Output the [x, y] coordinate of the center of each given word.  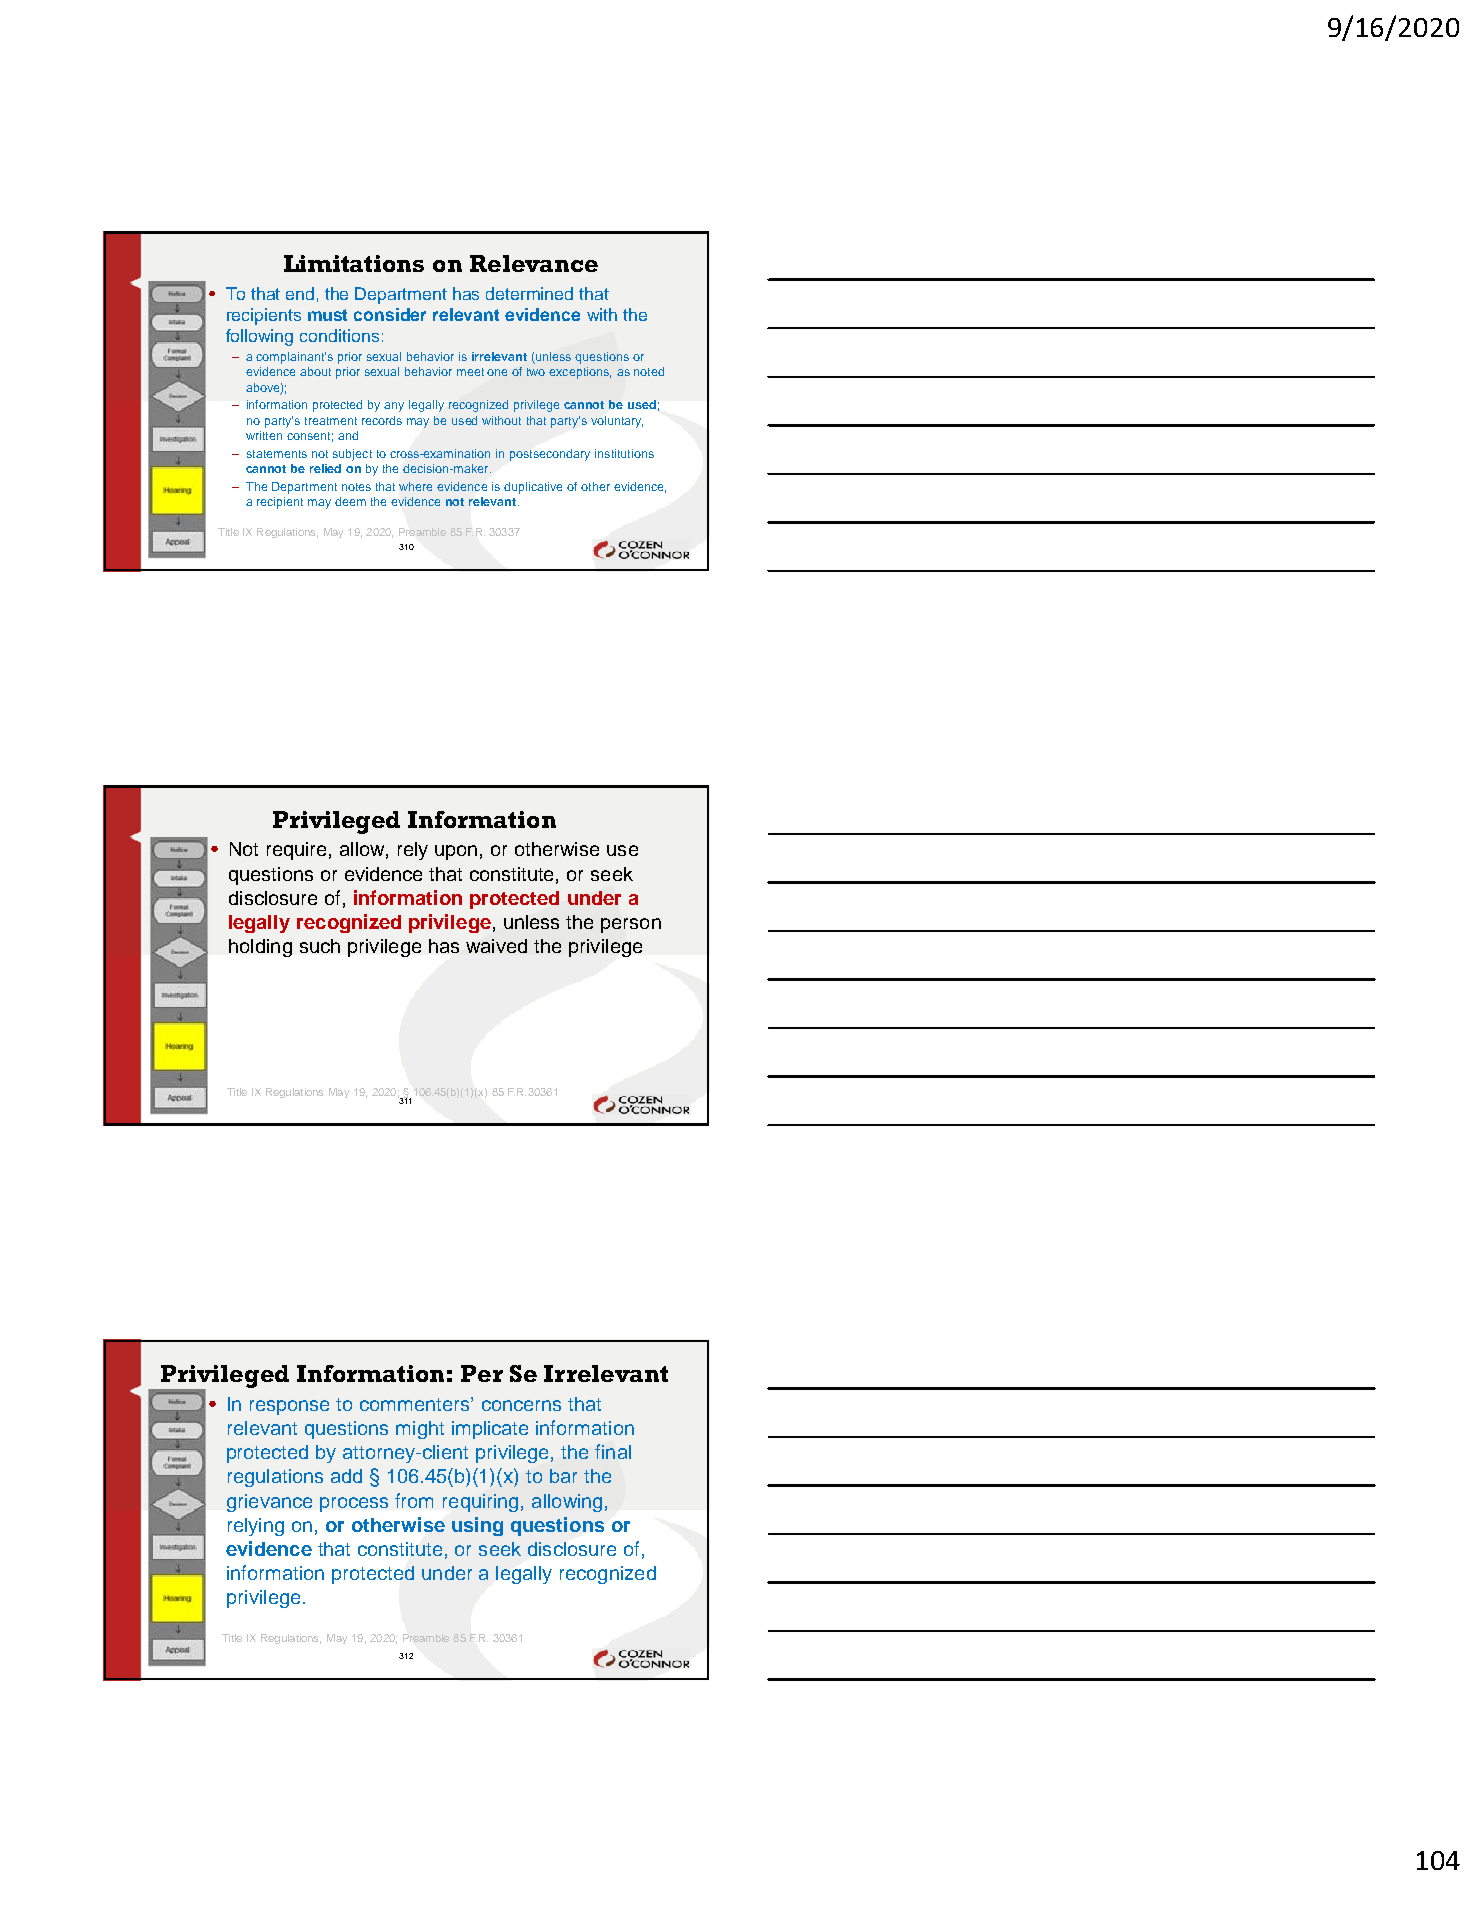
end [300, 293]
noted [649, 371]
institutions [624, 453]
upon [456, 852]
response [289, 1407]
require [296, 851]
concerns [521, 1405]
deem [350, 501]
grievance [269, 1503]
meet [470, 372]
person [631, 925]
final [613, 1451]
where [415, 486]
